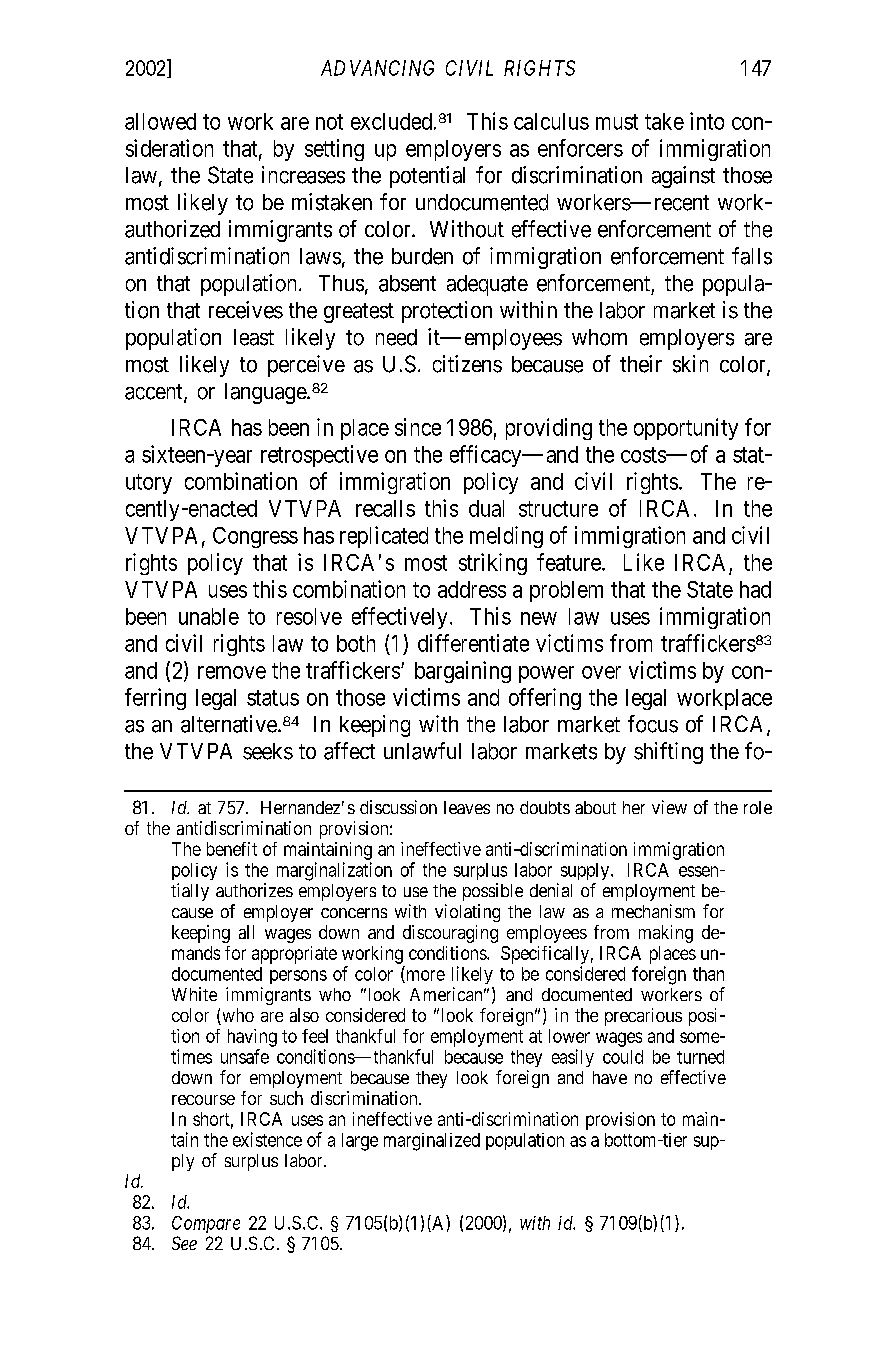 The height and width of the screenshot is (1345, 896). What do you see at coordinates (467, 364) in the screenshot?
I see `citizens` at bounding box center [467, 364].
